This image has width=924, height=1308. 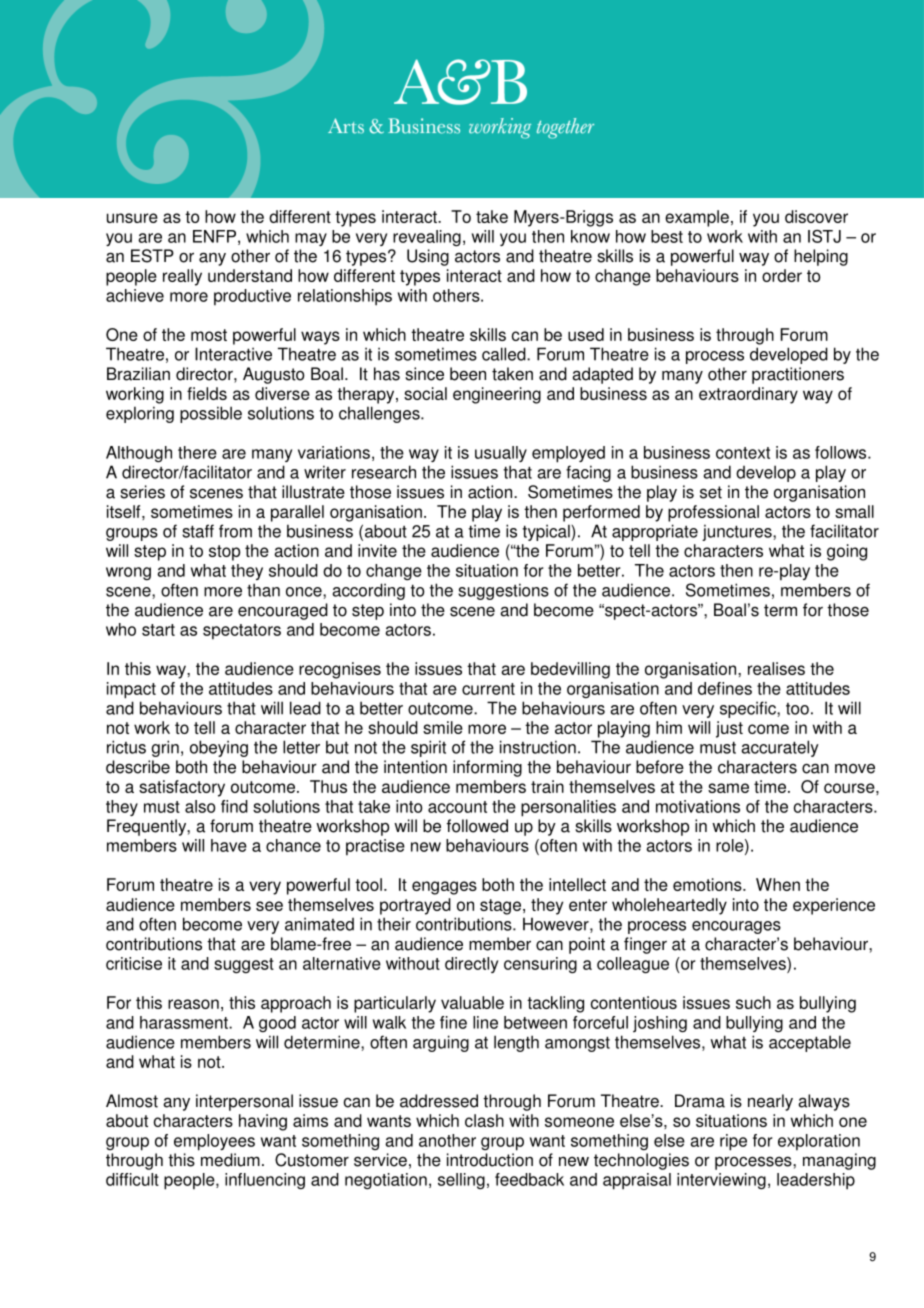 I want to click on obeying, so click(x=219, y=748).
